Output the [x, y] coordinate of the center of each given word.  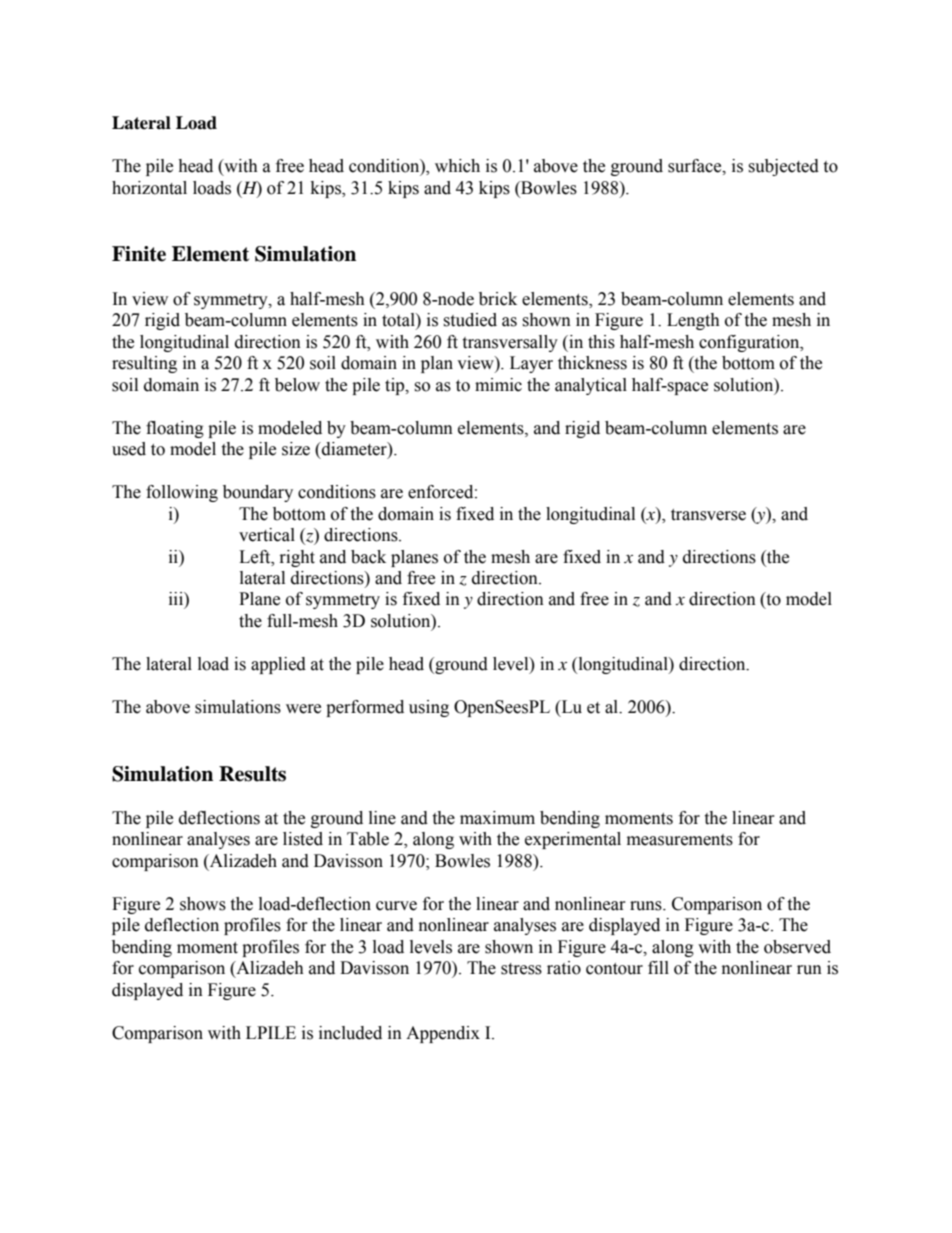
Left [256, 557]
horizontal [149, 188]
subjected [783, 167]
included [350, 1033]
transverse [708, 515]
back [368, 557]
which [457, 166]
